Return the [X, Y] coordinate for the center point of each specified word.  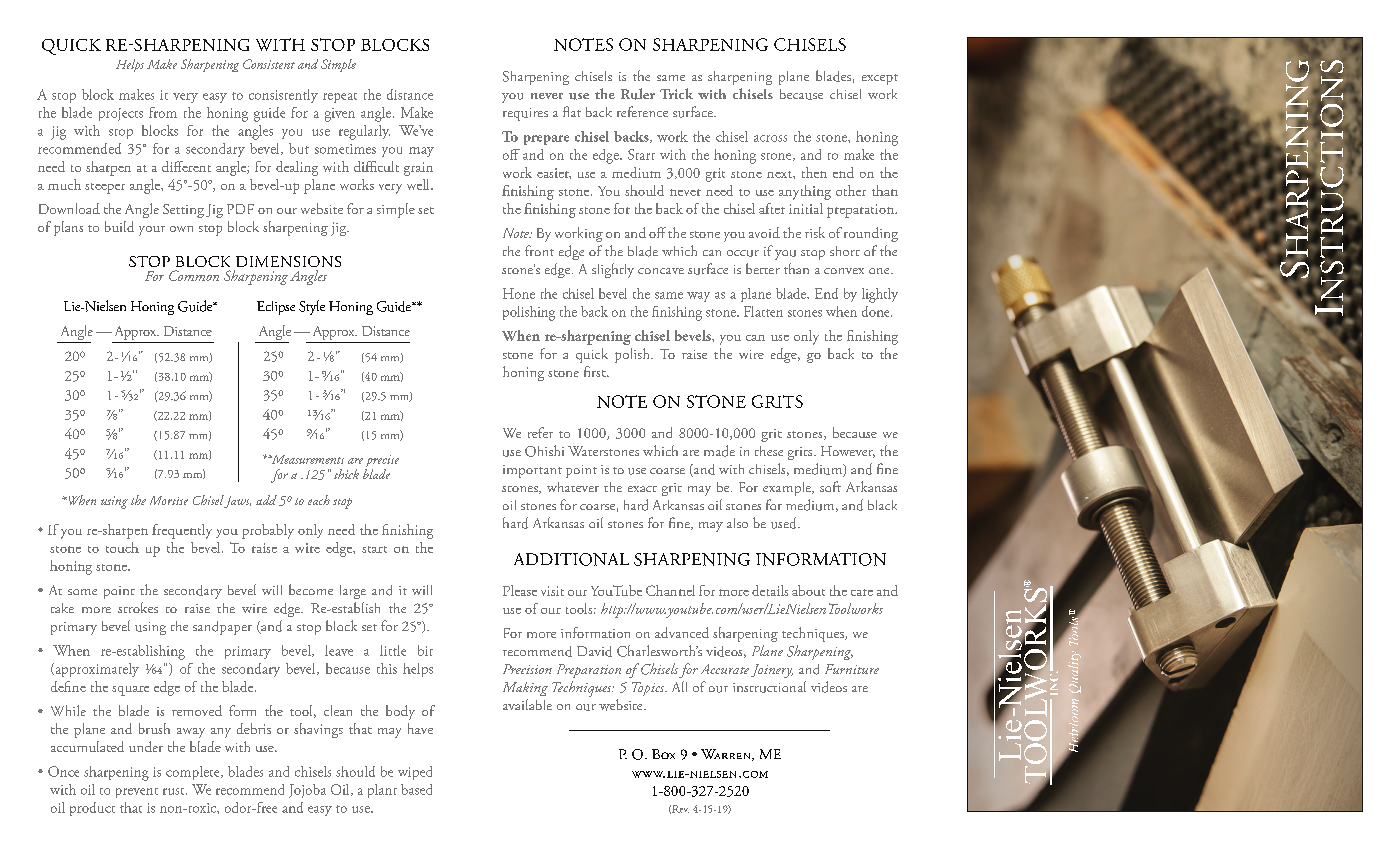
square [130, 691]
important [532, 471]
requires [525, 114]
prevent [137, 793]
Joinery [772, 671]
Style [312, 307]
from [163, 112]
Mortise [169, 500]
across [770, 138]
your [152, 231]
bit [425, 650]
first [596, 371]
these [769, 451]
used [785, 523]
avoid [764, 232]
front [539, 250]
